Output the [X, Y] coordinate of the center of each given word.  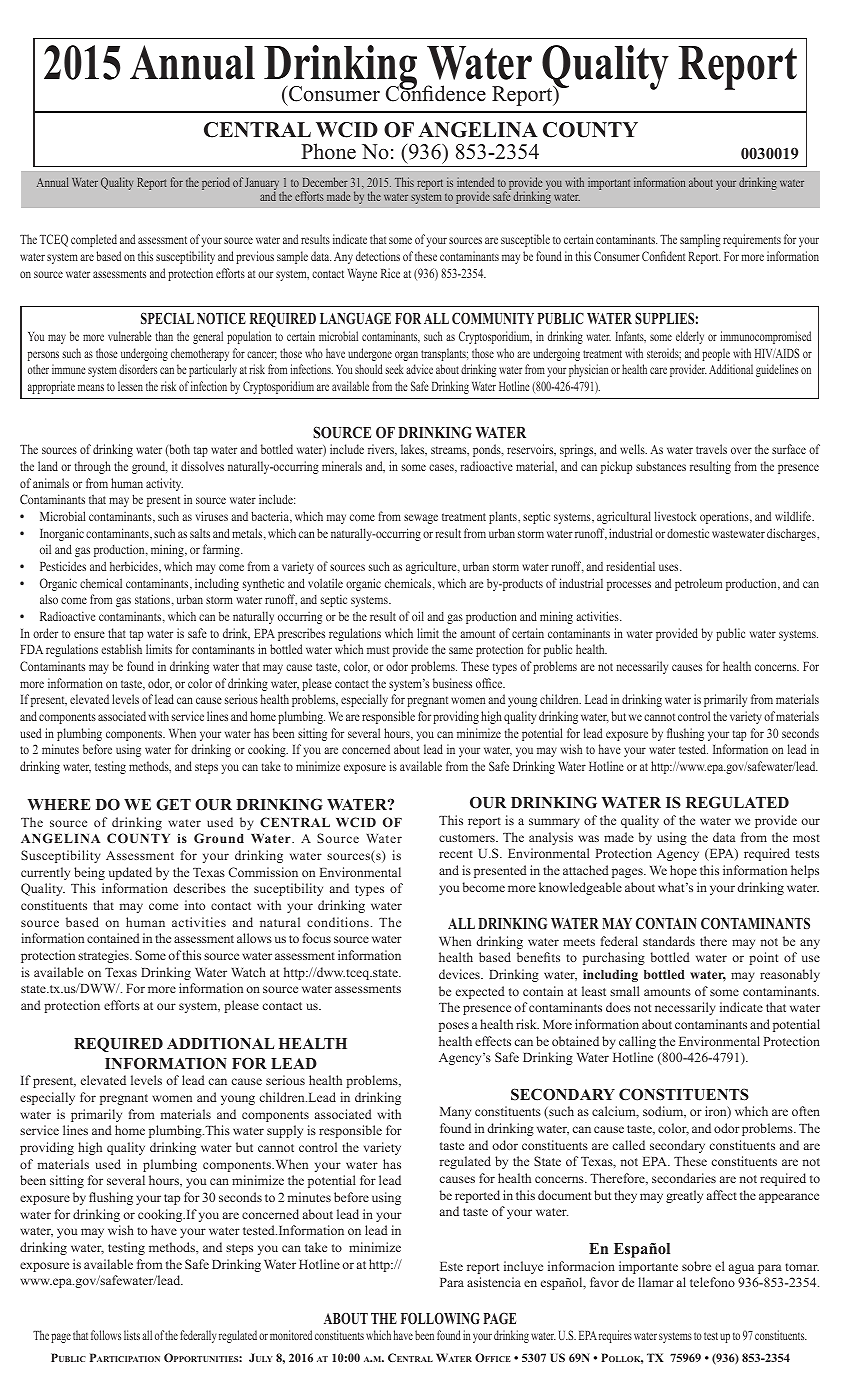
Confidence [436, 92]
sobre [696, 1266]
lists [132, 1335]
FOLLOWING [440, 1318]
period [216, 183]
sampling [700, 240]
